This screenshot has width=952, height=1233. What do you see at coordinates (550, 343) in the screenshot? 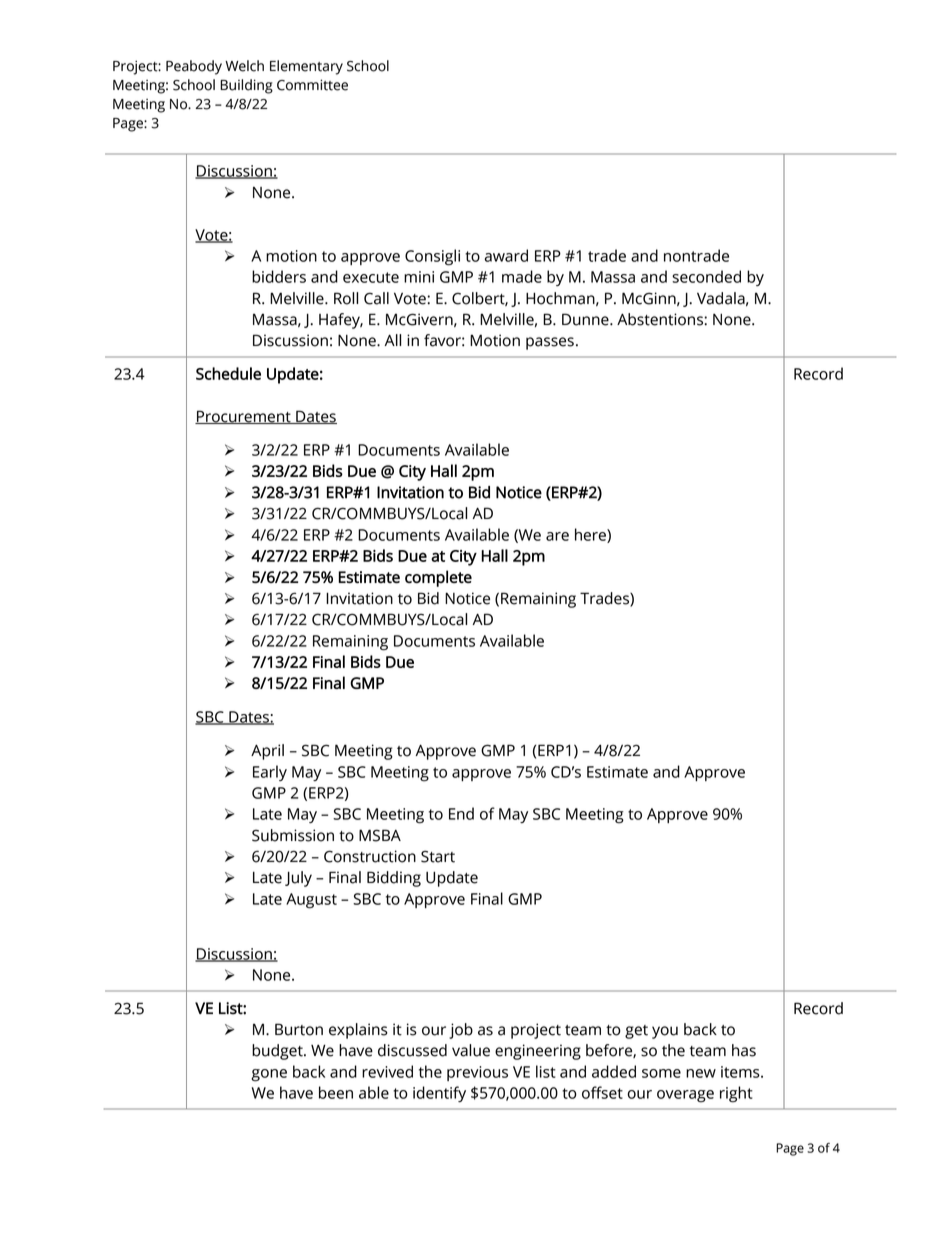
I see `passes` at bounding box center [550, 343].
